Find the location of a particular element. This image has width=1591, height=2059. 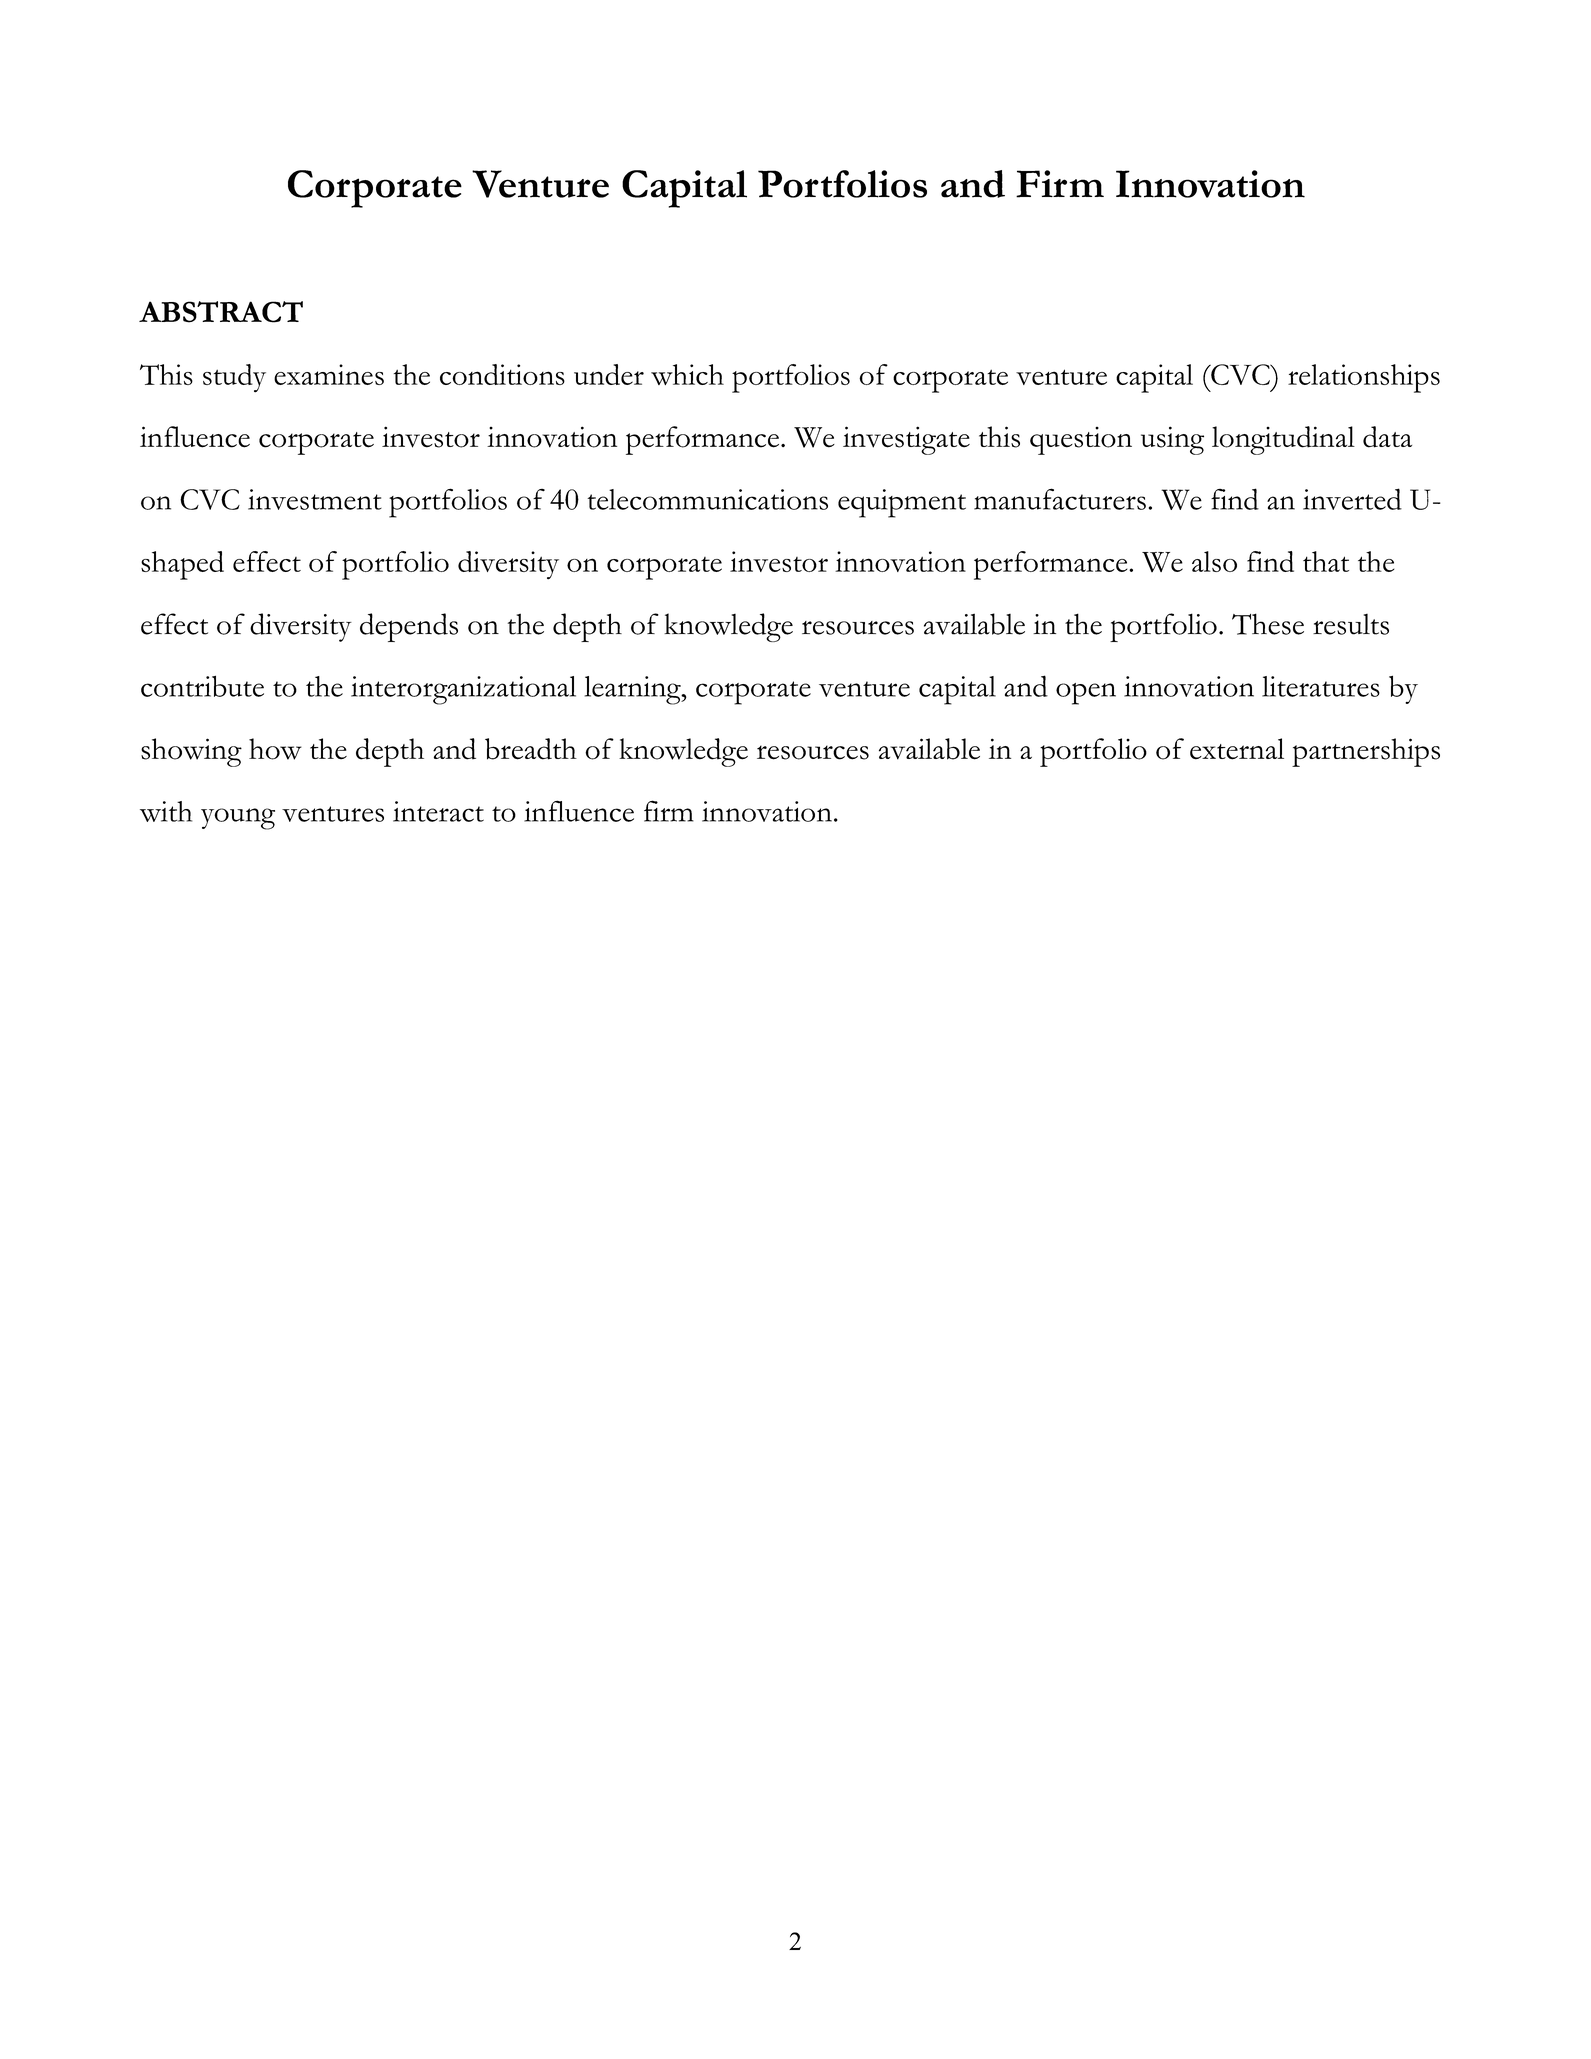

depends is located at coordinates (409, 627).
